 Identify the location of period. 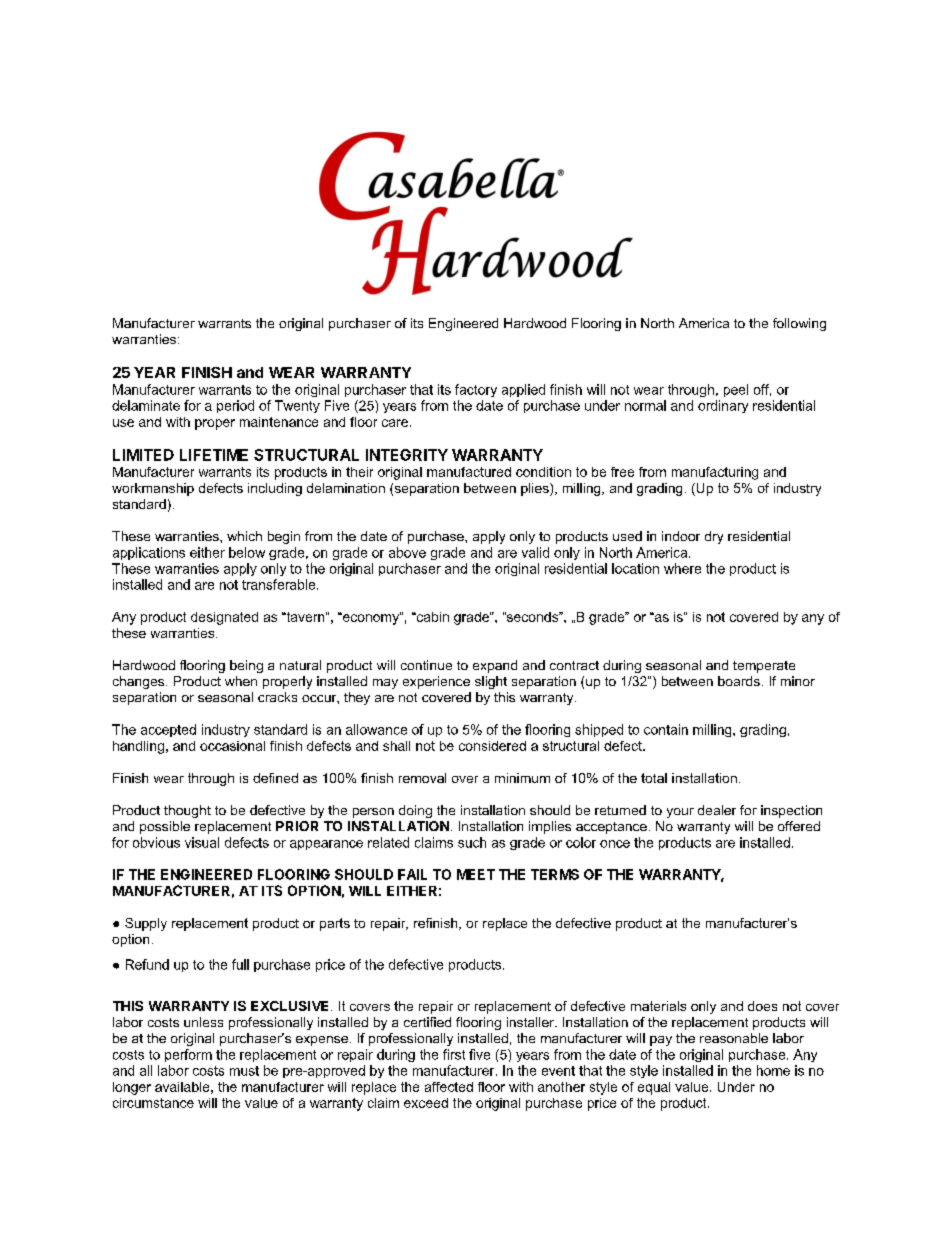
(235, 406).
